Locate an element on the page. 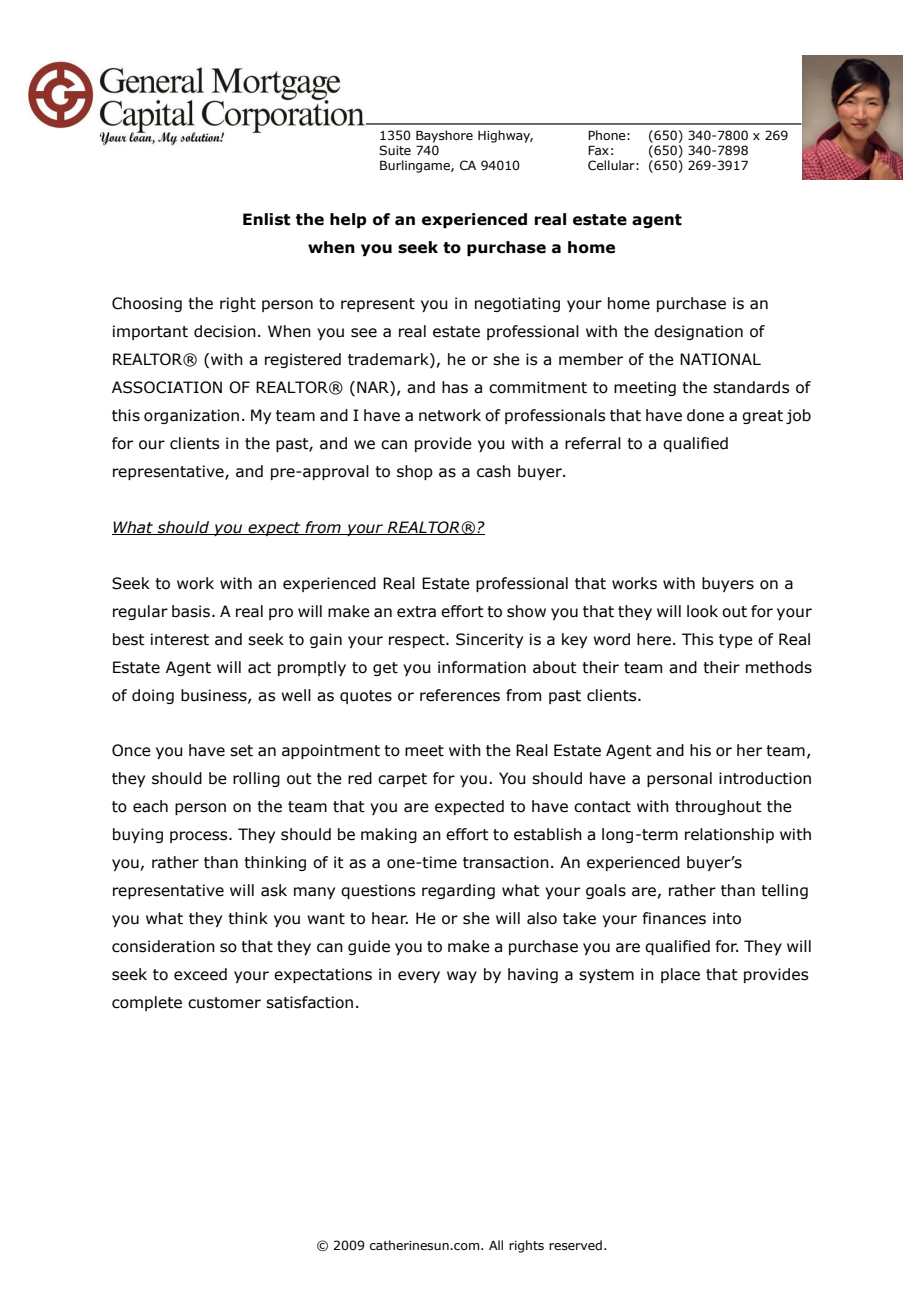 The image size is (924, 1308). references is located at coordinates (460, 695).
